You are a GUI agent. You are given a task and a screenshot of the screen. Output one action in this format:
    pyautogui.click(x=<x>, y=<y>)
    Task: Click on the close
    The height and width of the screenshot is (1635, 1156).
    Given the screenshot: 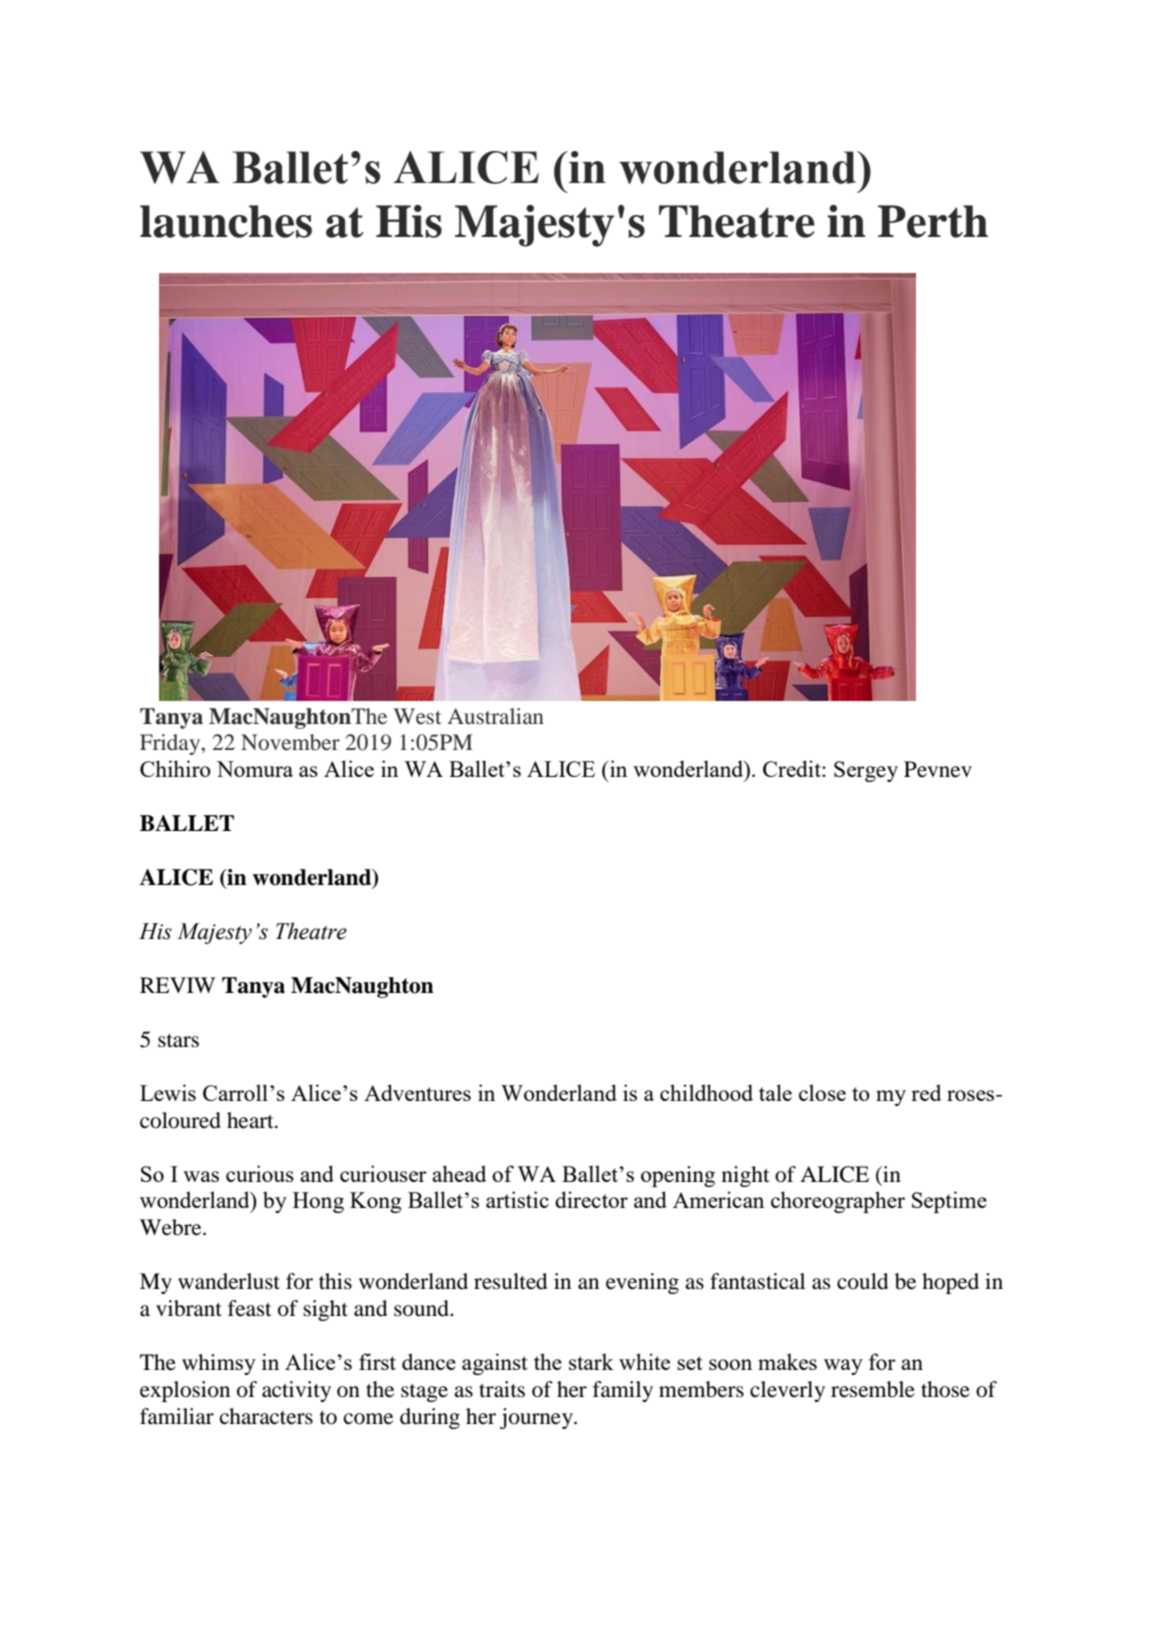 What is the action you would take?
    pyautogui.click(x=822, y=1092)
